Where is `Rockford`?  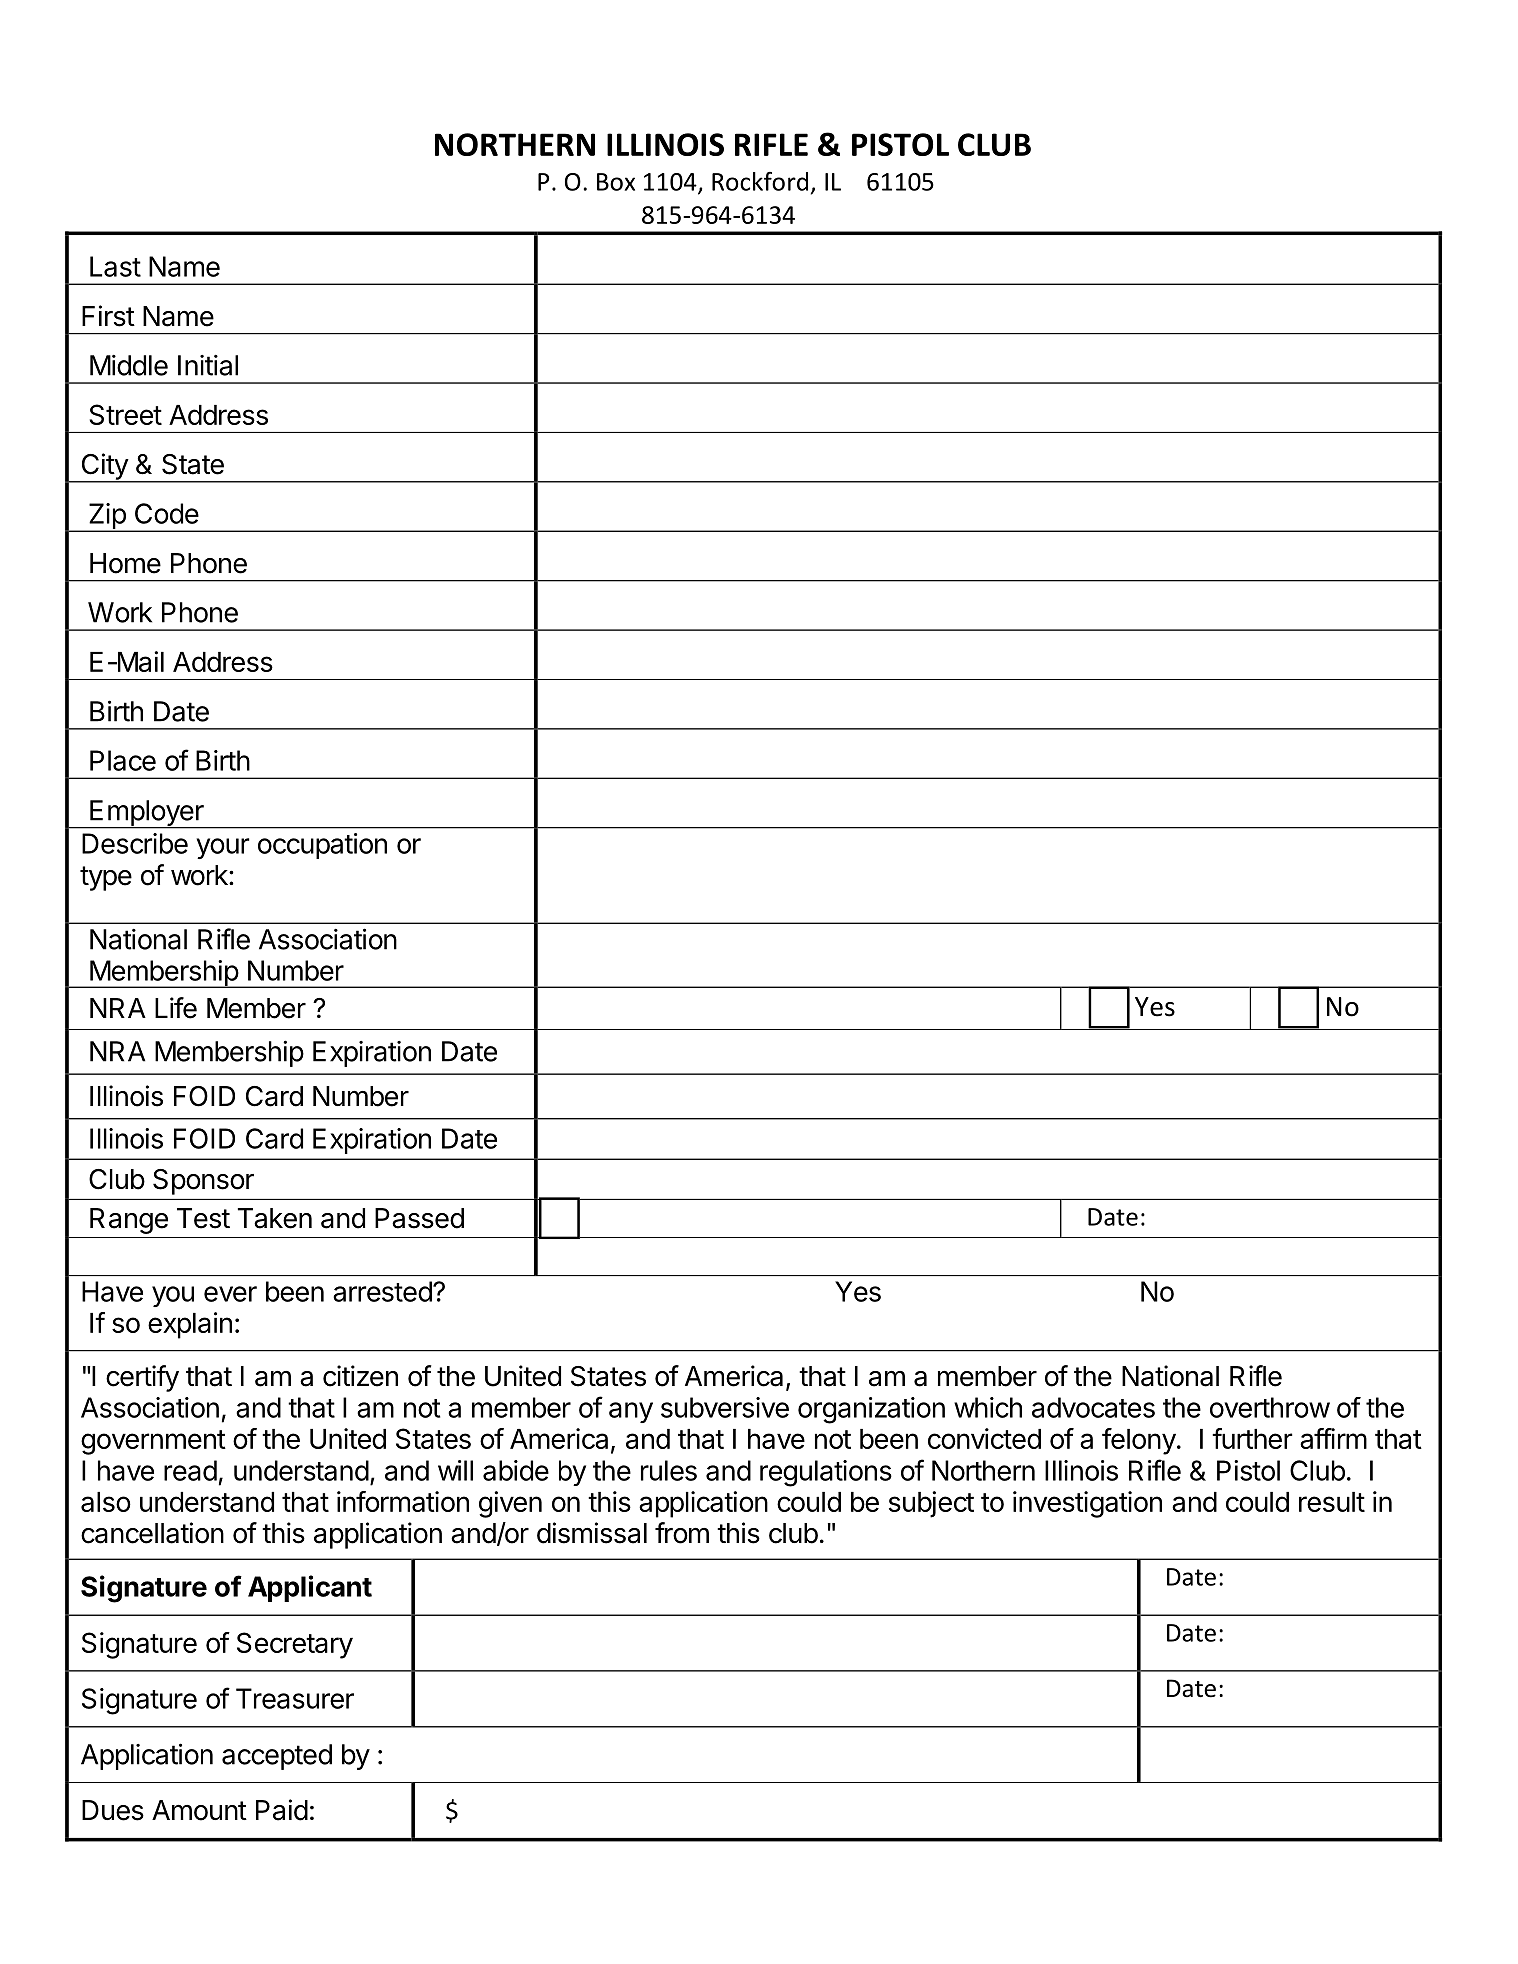
Rockford is located at coordinates (760, 181).
